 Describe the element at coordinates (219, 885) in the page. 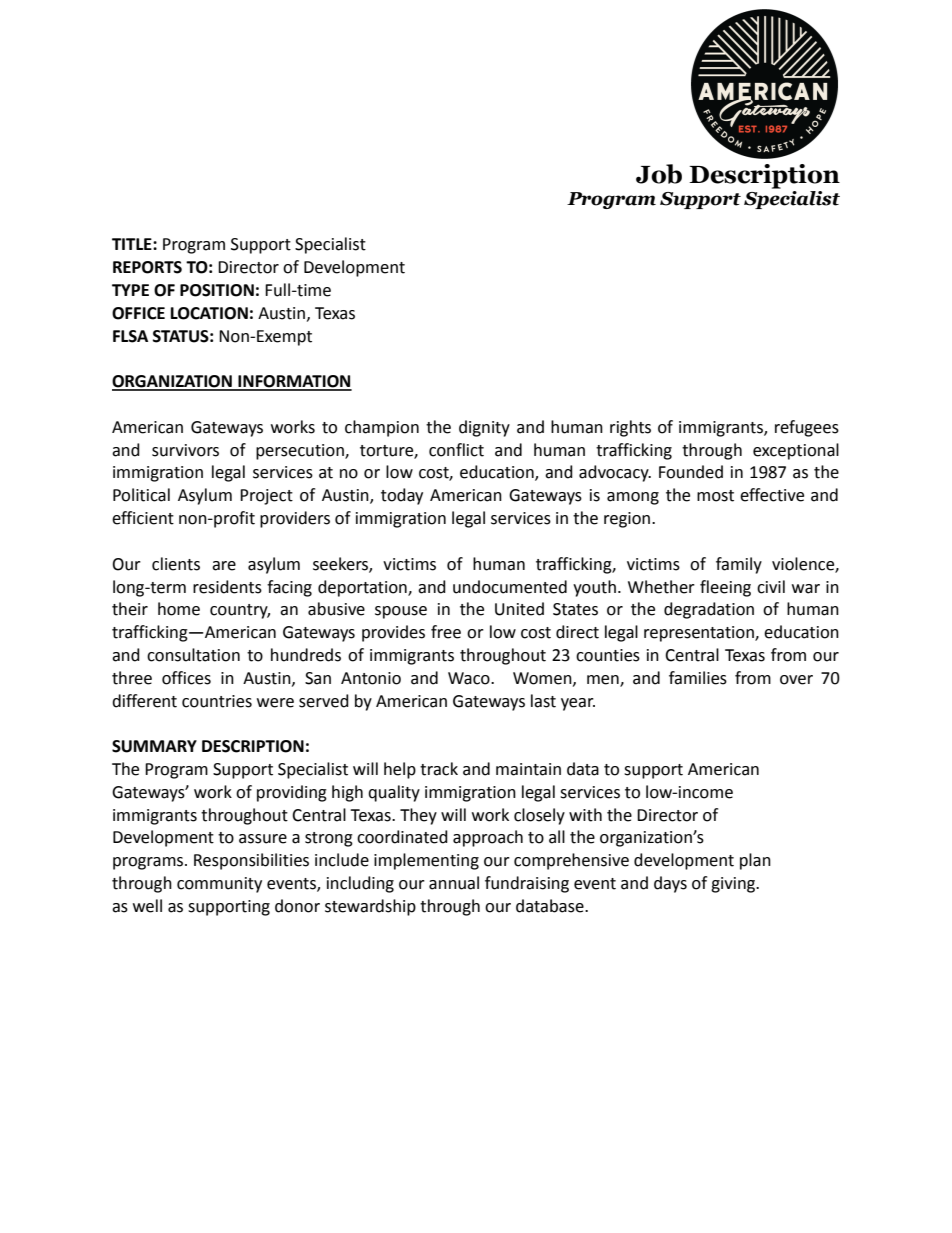

I see `community` at that location.
